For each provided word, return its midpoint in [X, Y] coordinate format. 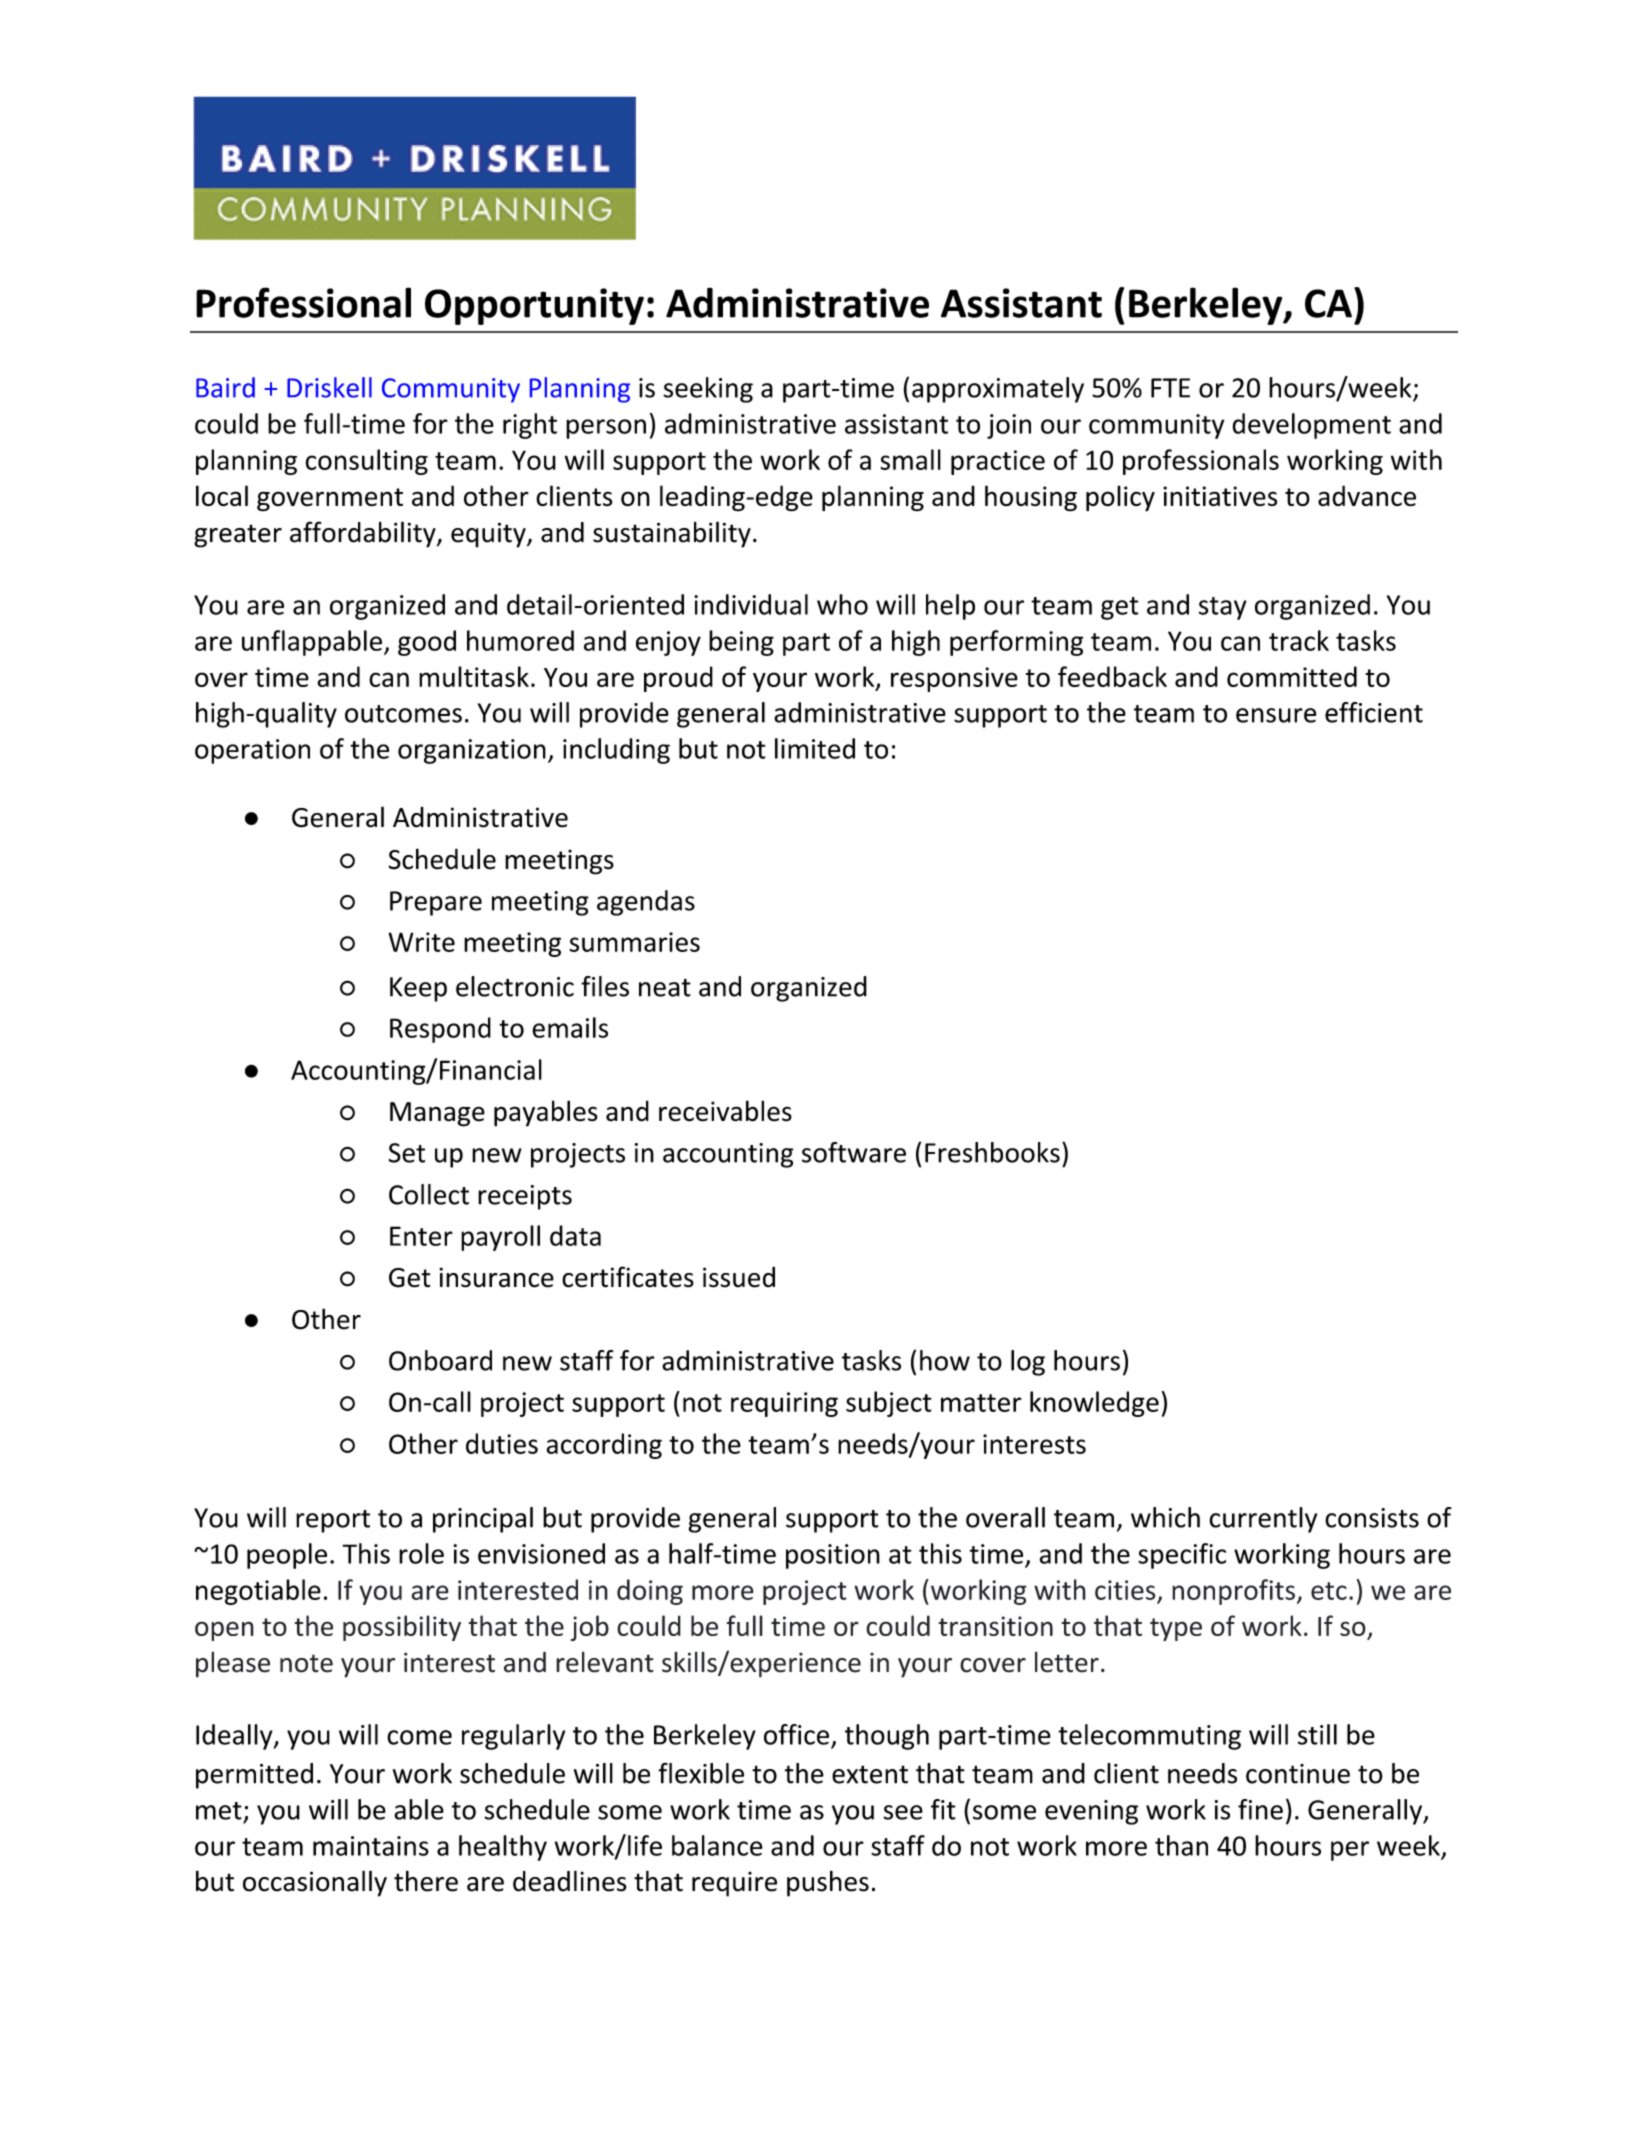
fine [1260, 1809]
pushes [828, 1883]
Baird [225, 387]
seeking [708, 390]
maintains [371, 1846]
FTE [1170, 388]
